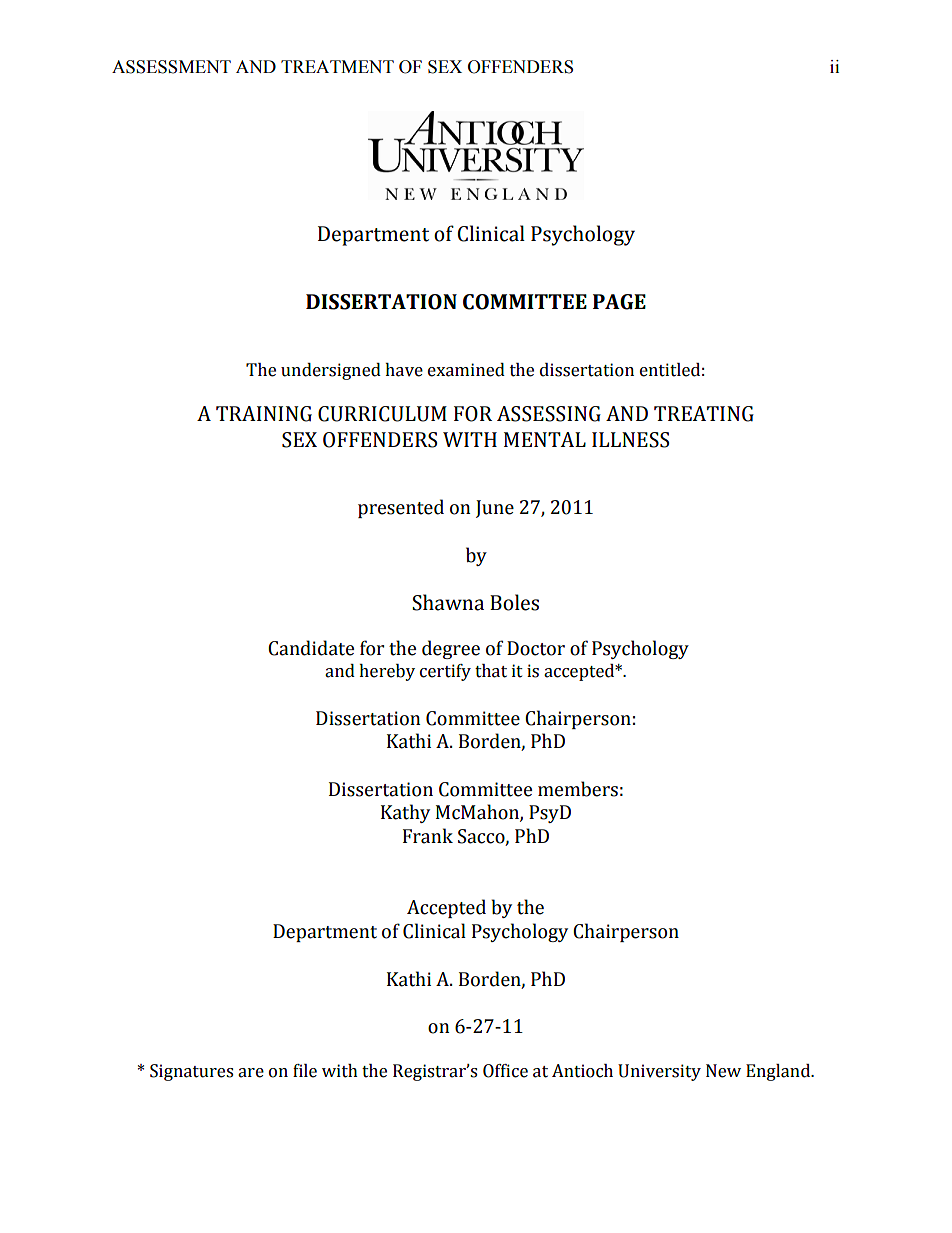  I want to click on are, so click(251, 1073).
